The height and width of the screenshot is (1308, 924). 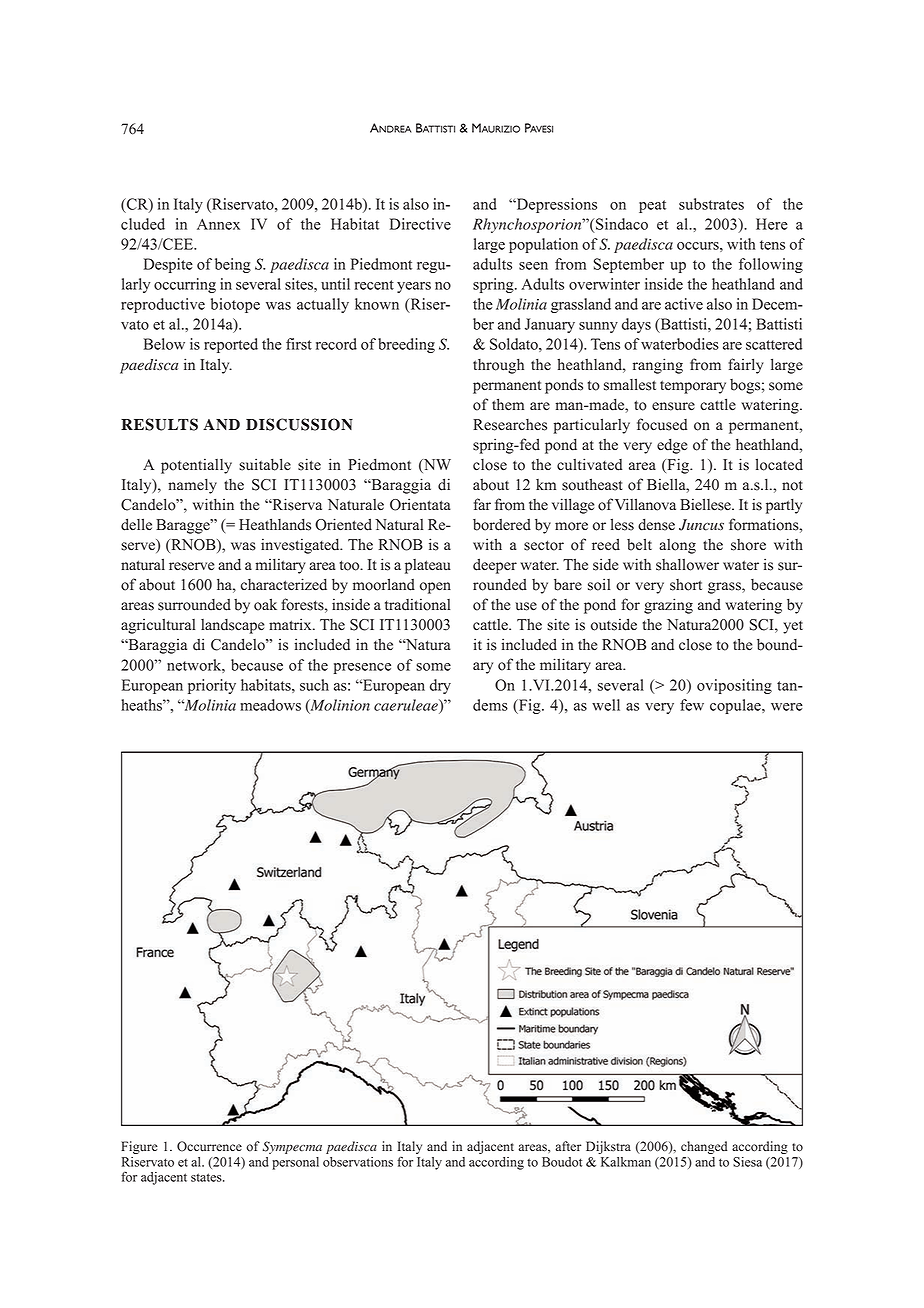 What do you see at coordinates (440, 686) in the screenshot?
I see `dry` at bounding box center [440, 686].
